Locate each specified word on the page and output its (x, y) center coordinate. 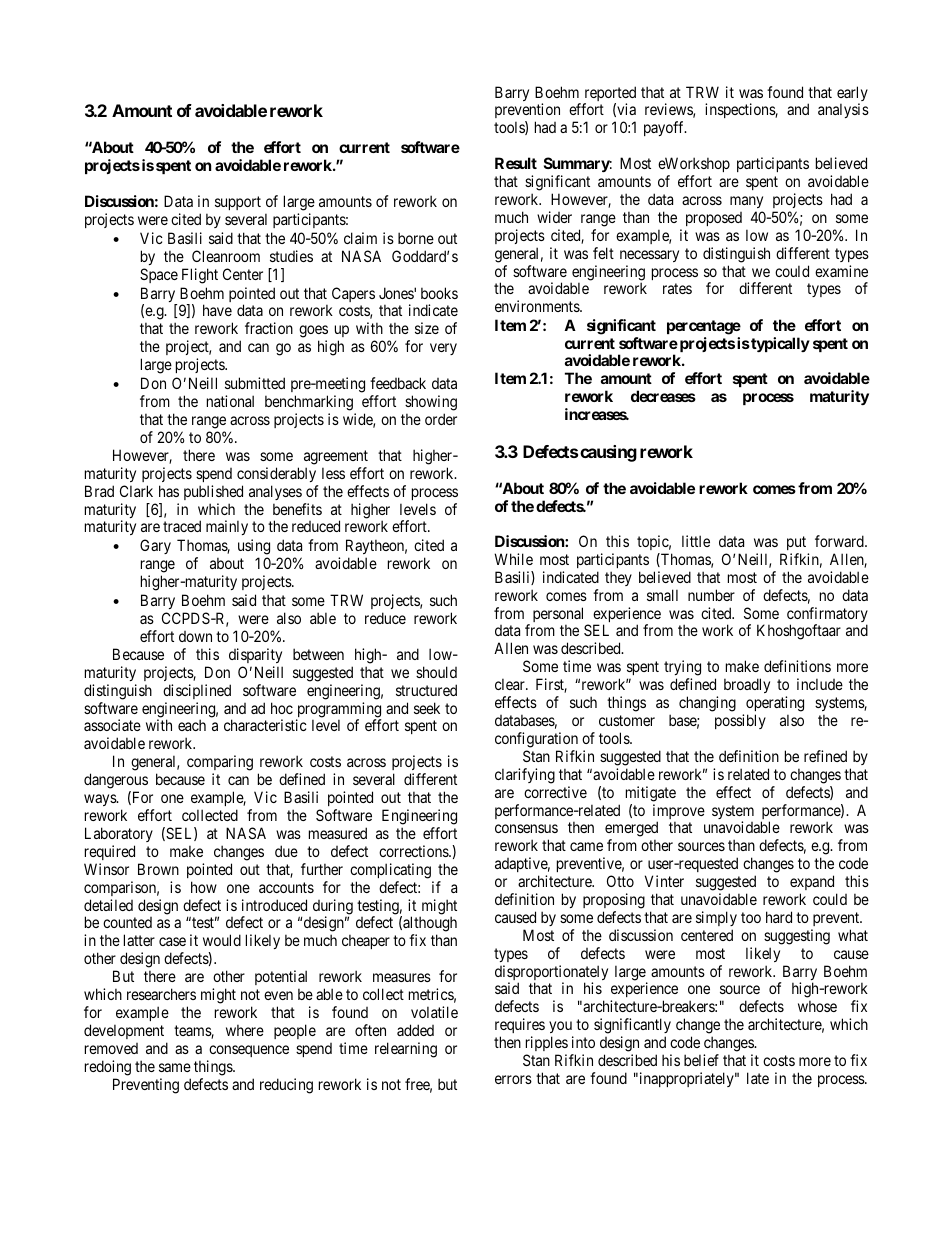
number (711, 595)
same (175, 1067)
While (513, 559)
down (195, 636)
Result (516, 163)
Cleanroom (226, 256)
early (852, 95)
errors (513, 1079)
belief (701, 1060)
